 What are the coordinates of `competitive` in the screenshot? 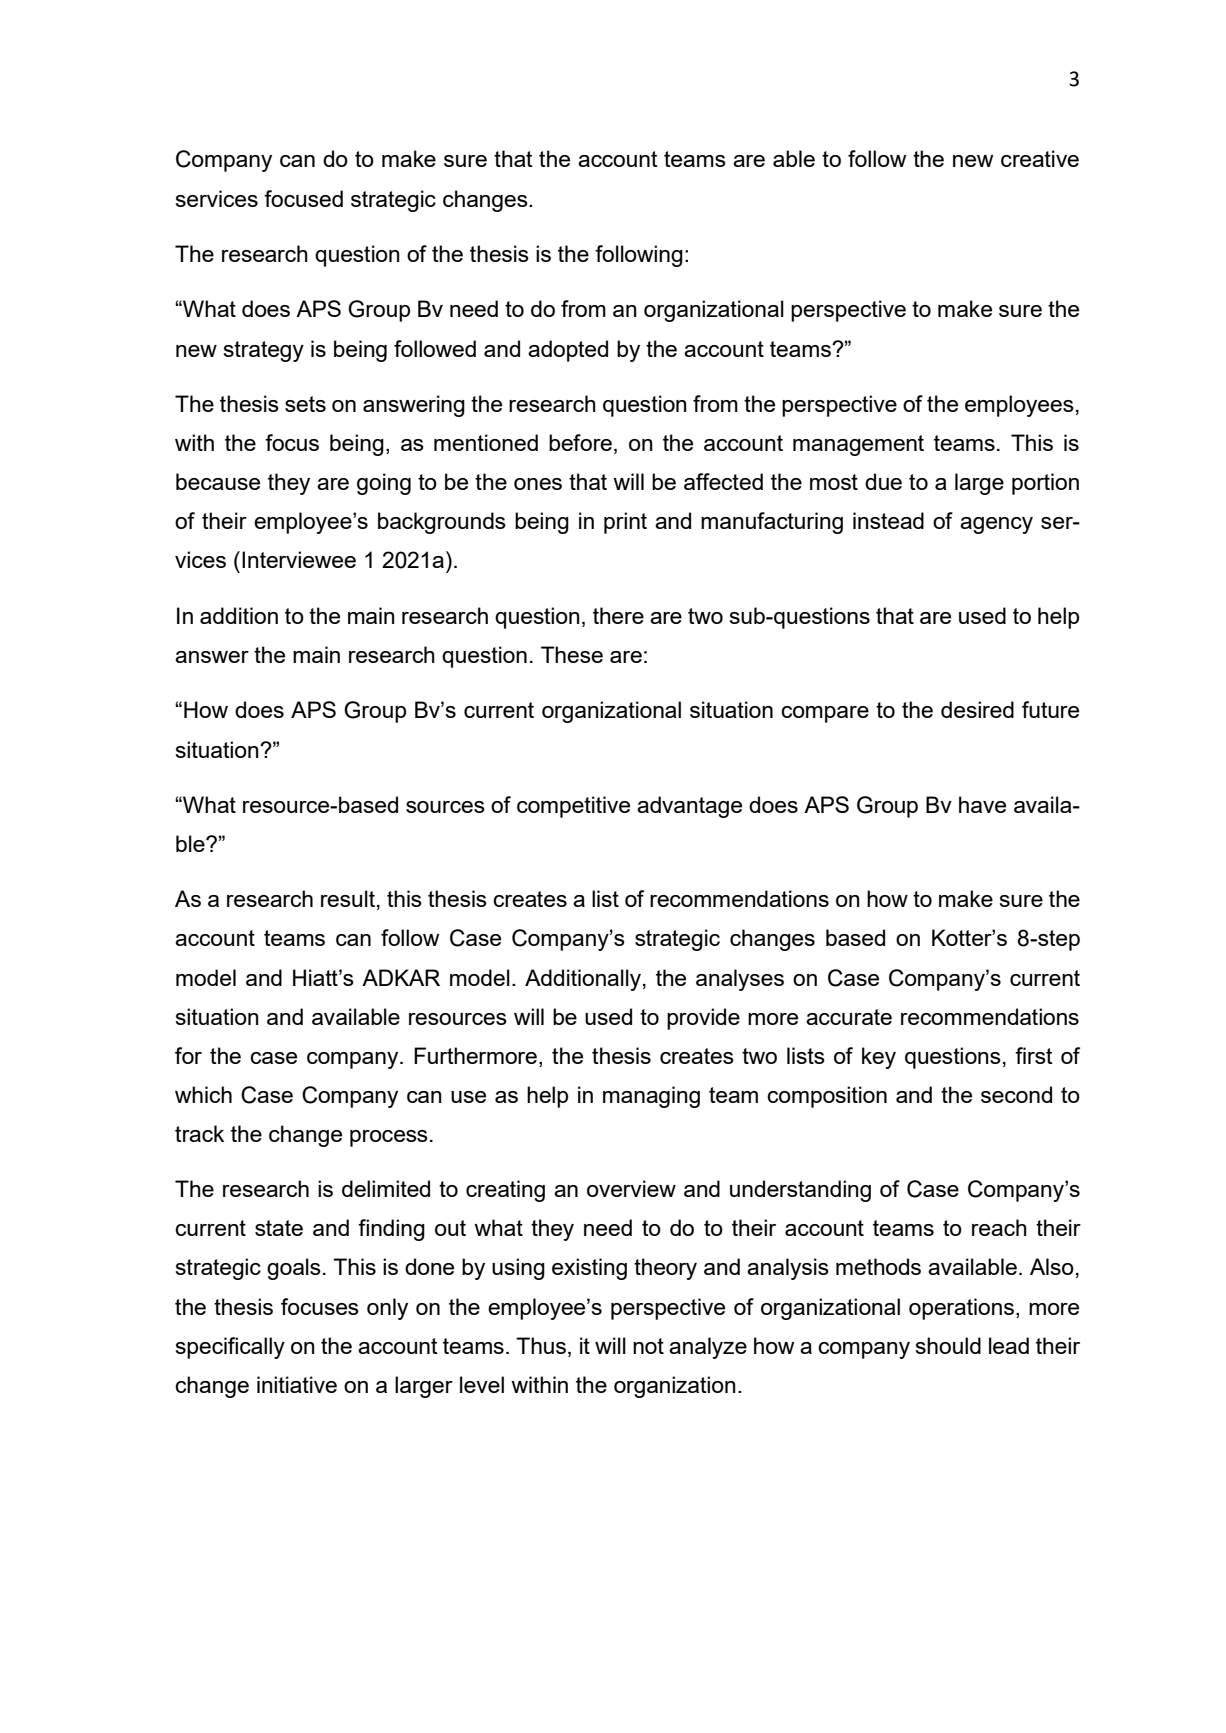 It's located at (573, 807).
